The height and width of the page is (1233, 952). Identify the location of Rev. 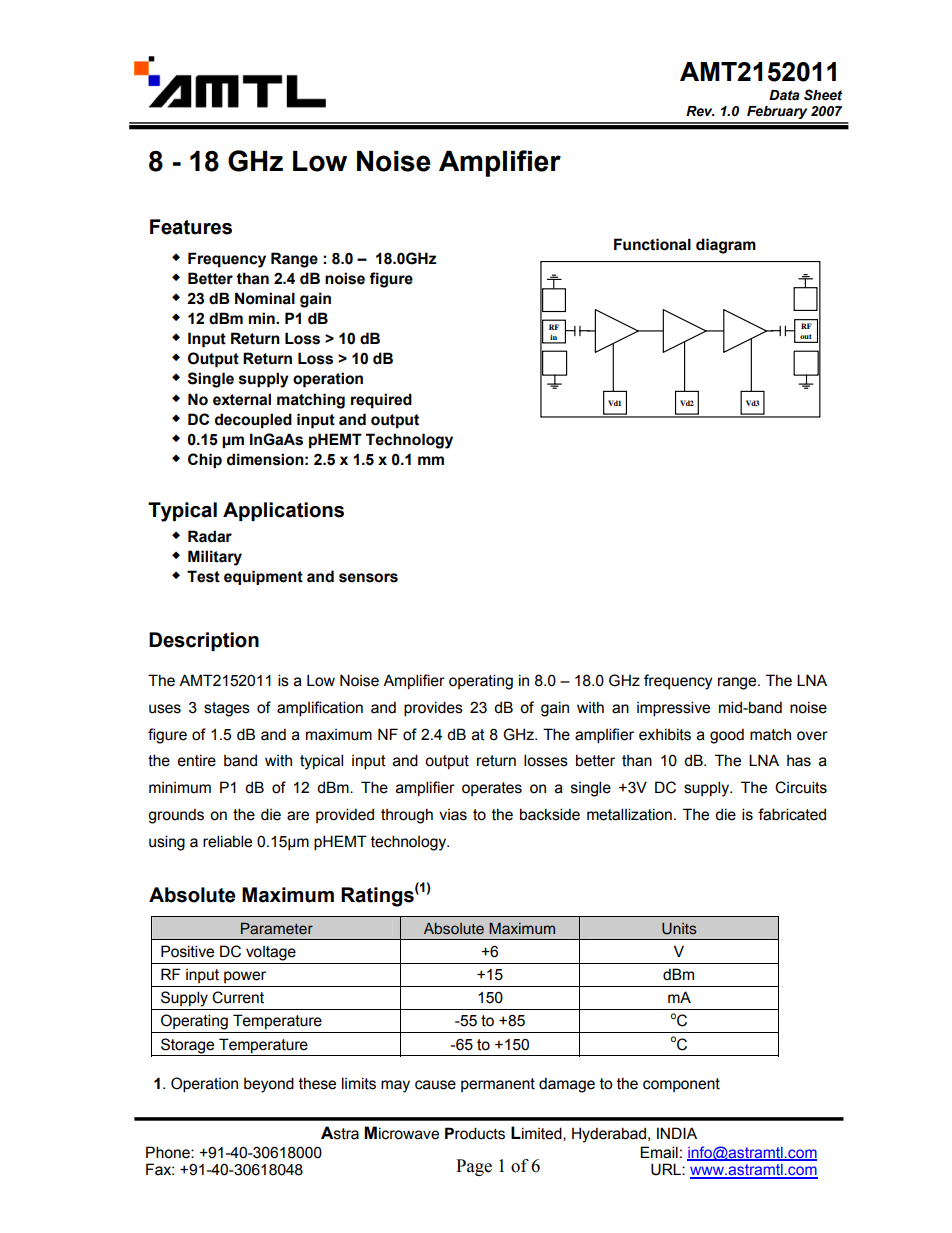
(700, 111).
